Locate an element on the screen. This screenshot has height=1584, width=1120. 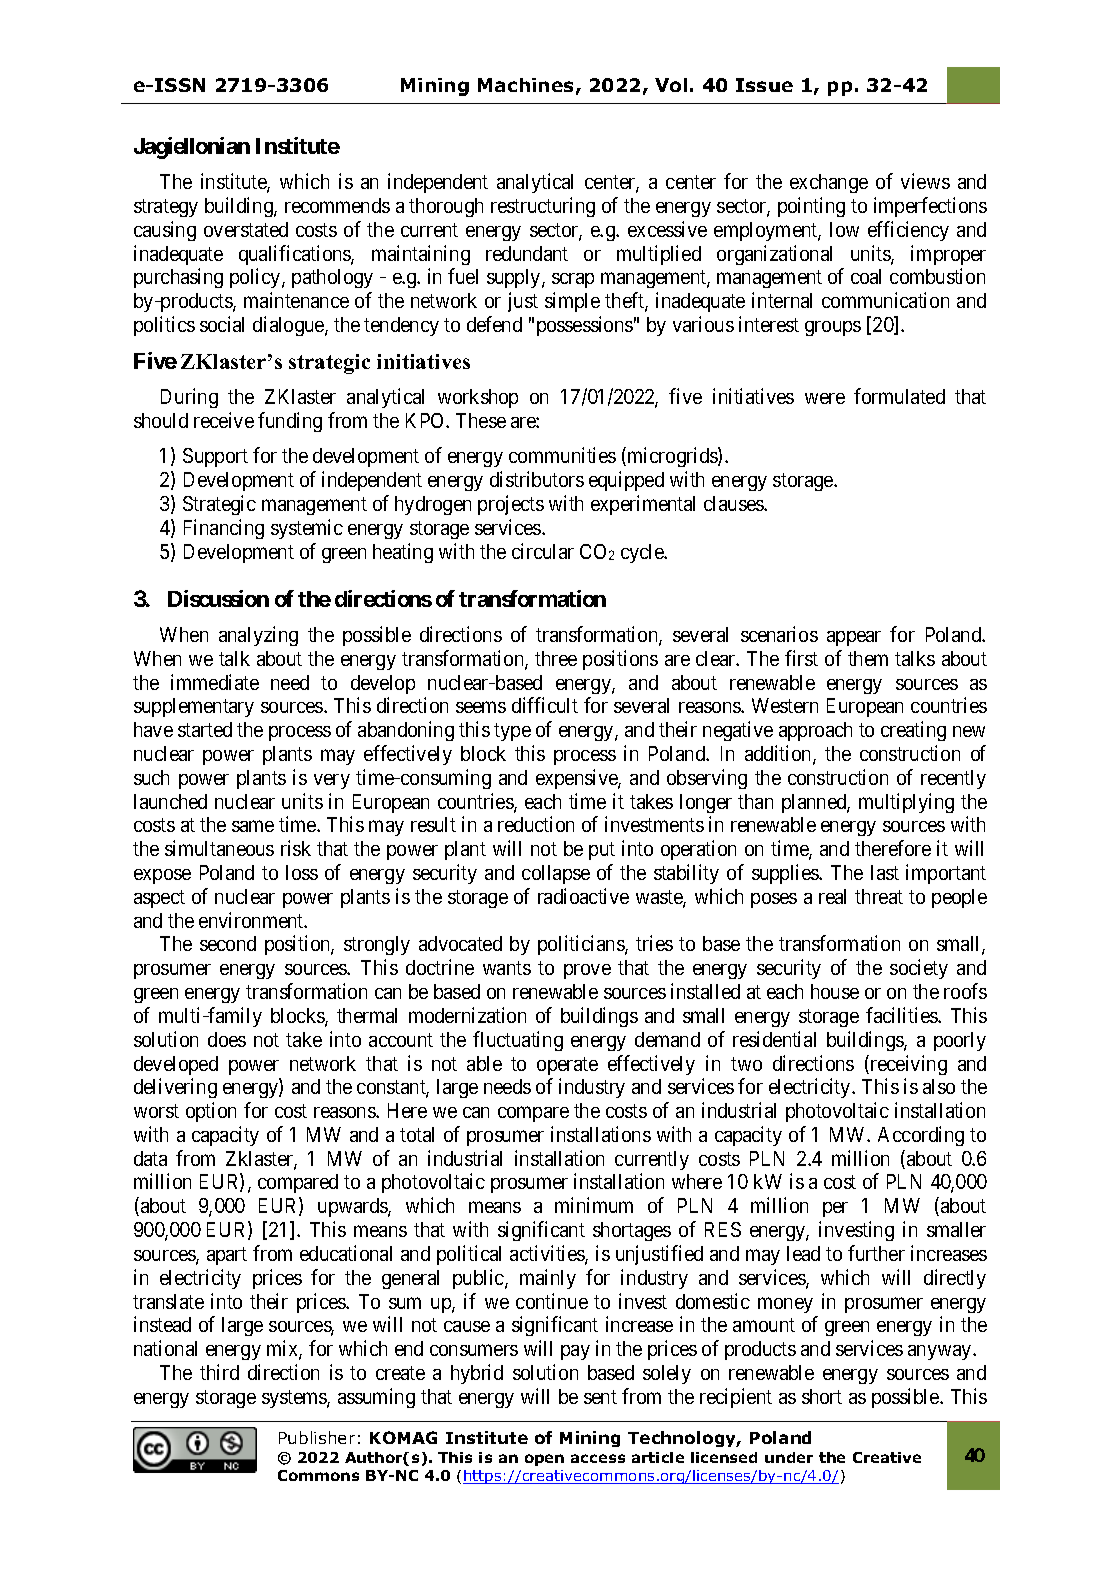
receiving is located at coordinates (907, 1065).
